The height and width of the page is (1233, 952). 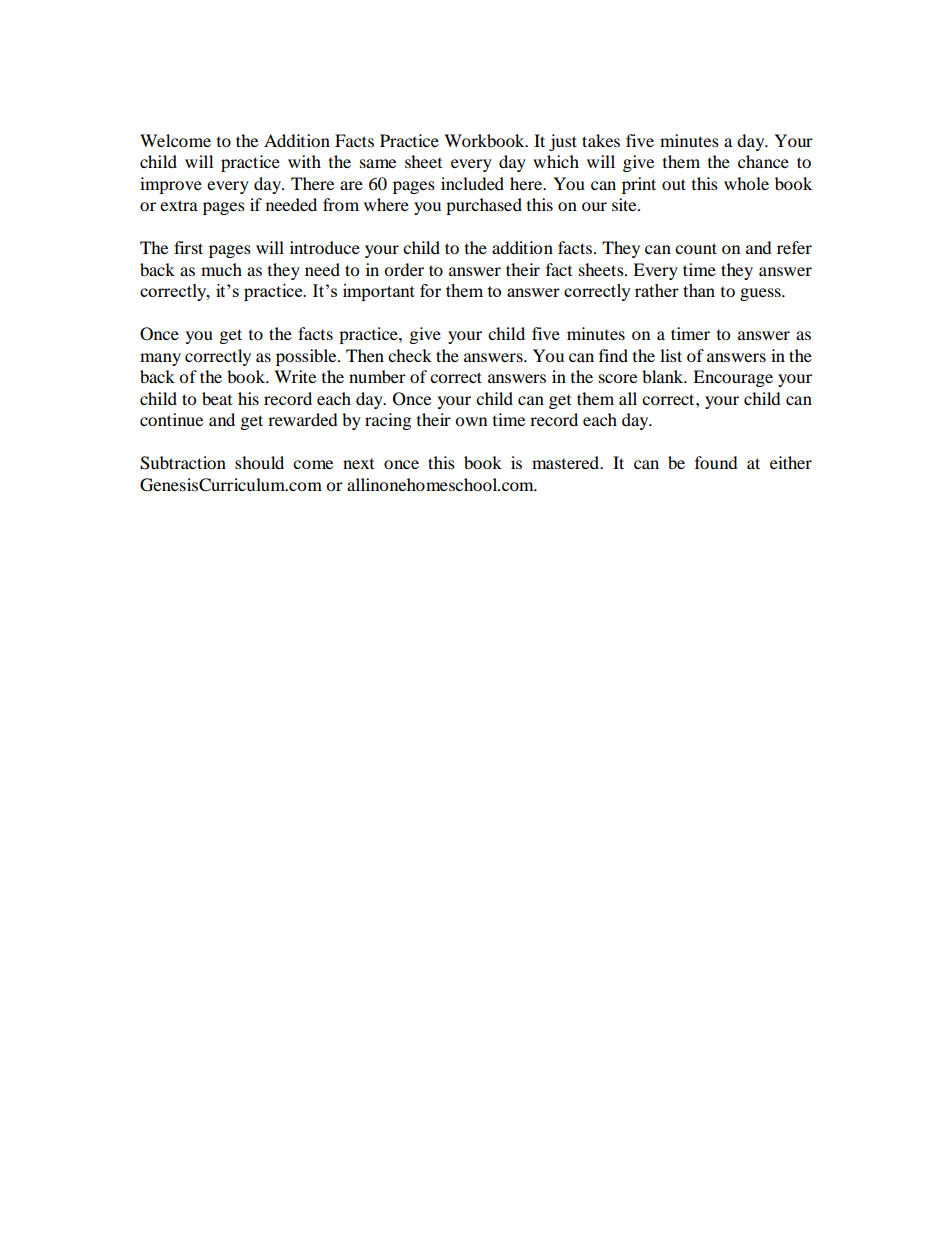 I want to click on for, so click(x=430, y=290).
